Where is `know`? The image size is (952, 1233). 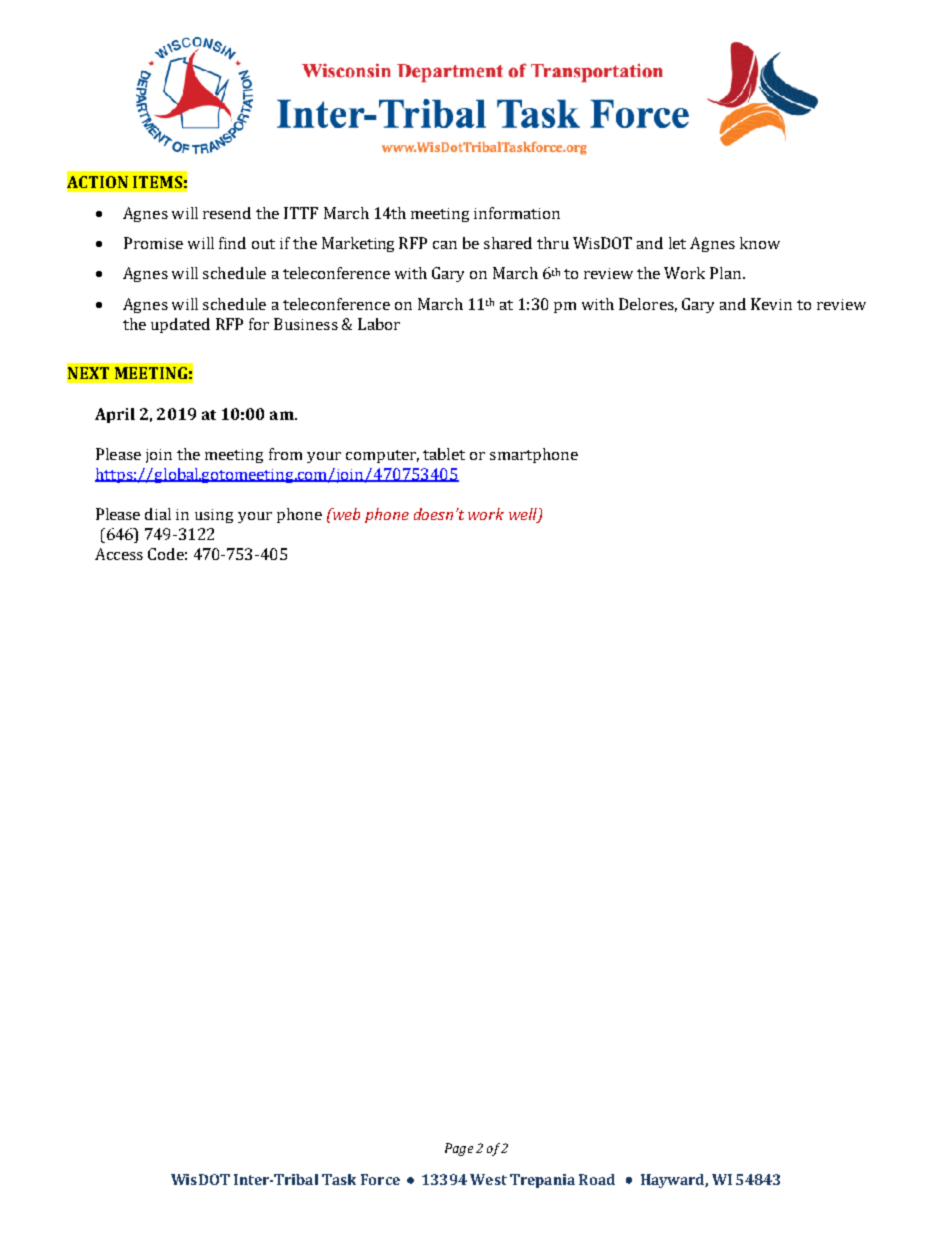 know is located at coordinates (760, 243).
